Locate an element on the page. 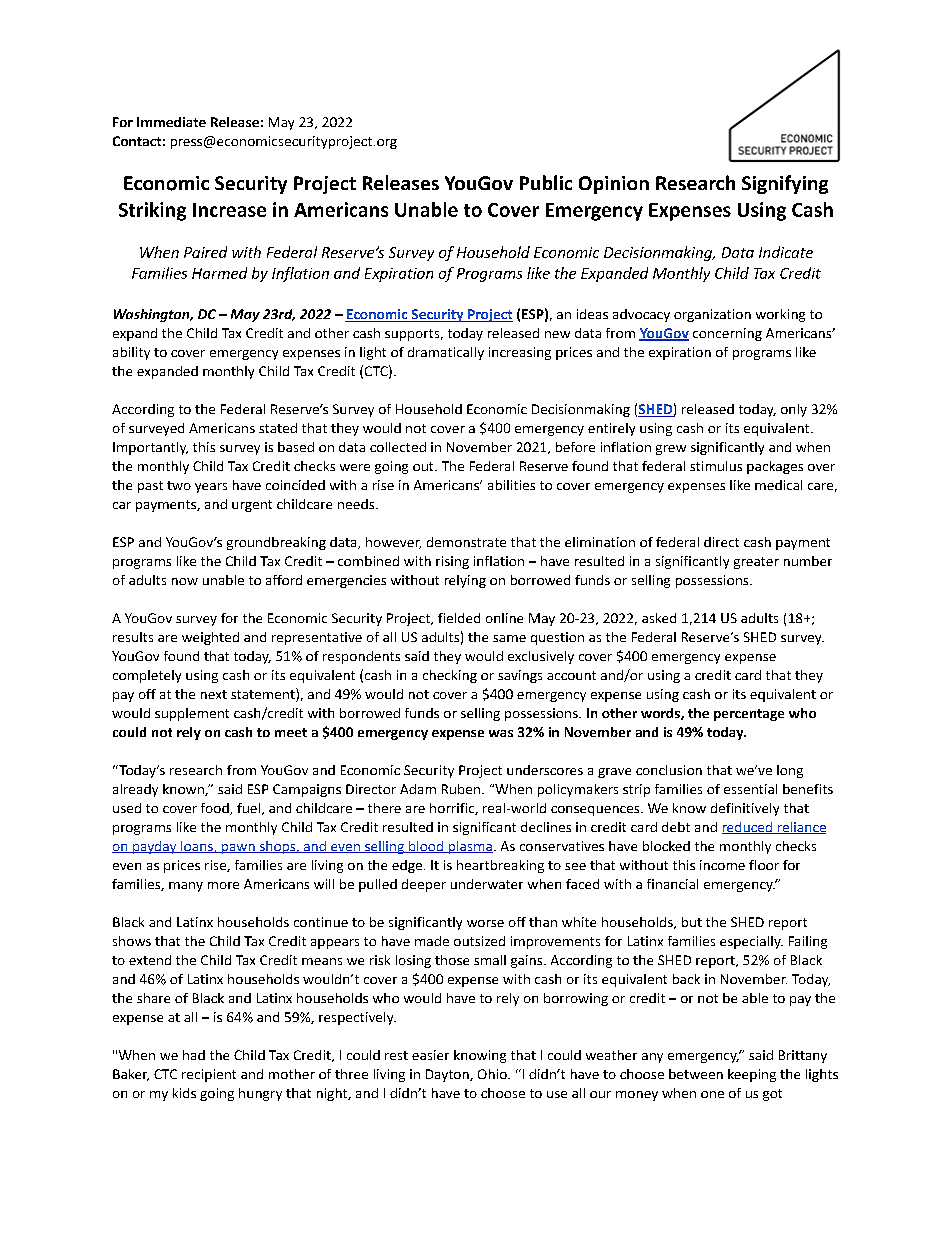  concerning is located at coordinates (727, 334).
